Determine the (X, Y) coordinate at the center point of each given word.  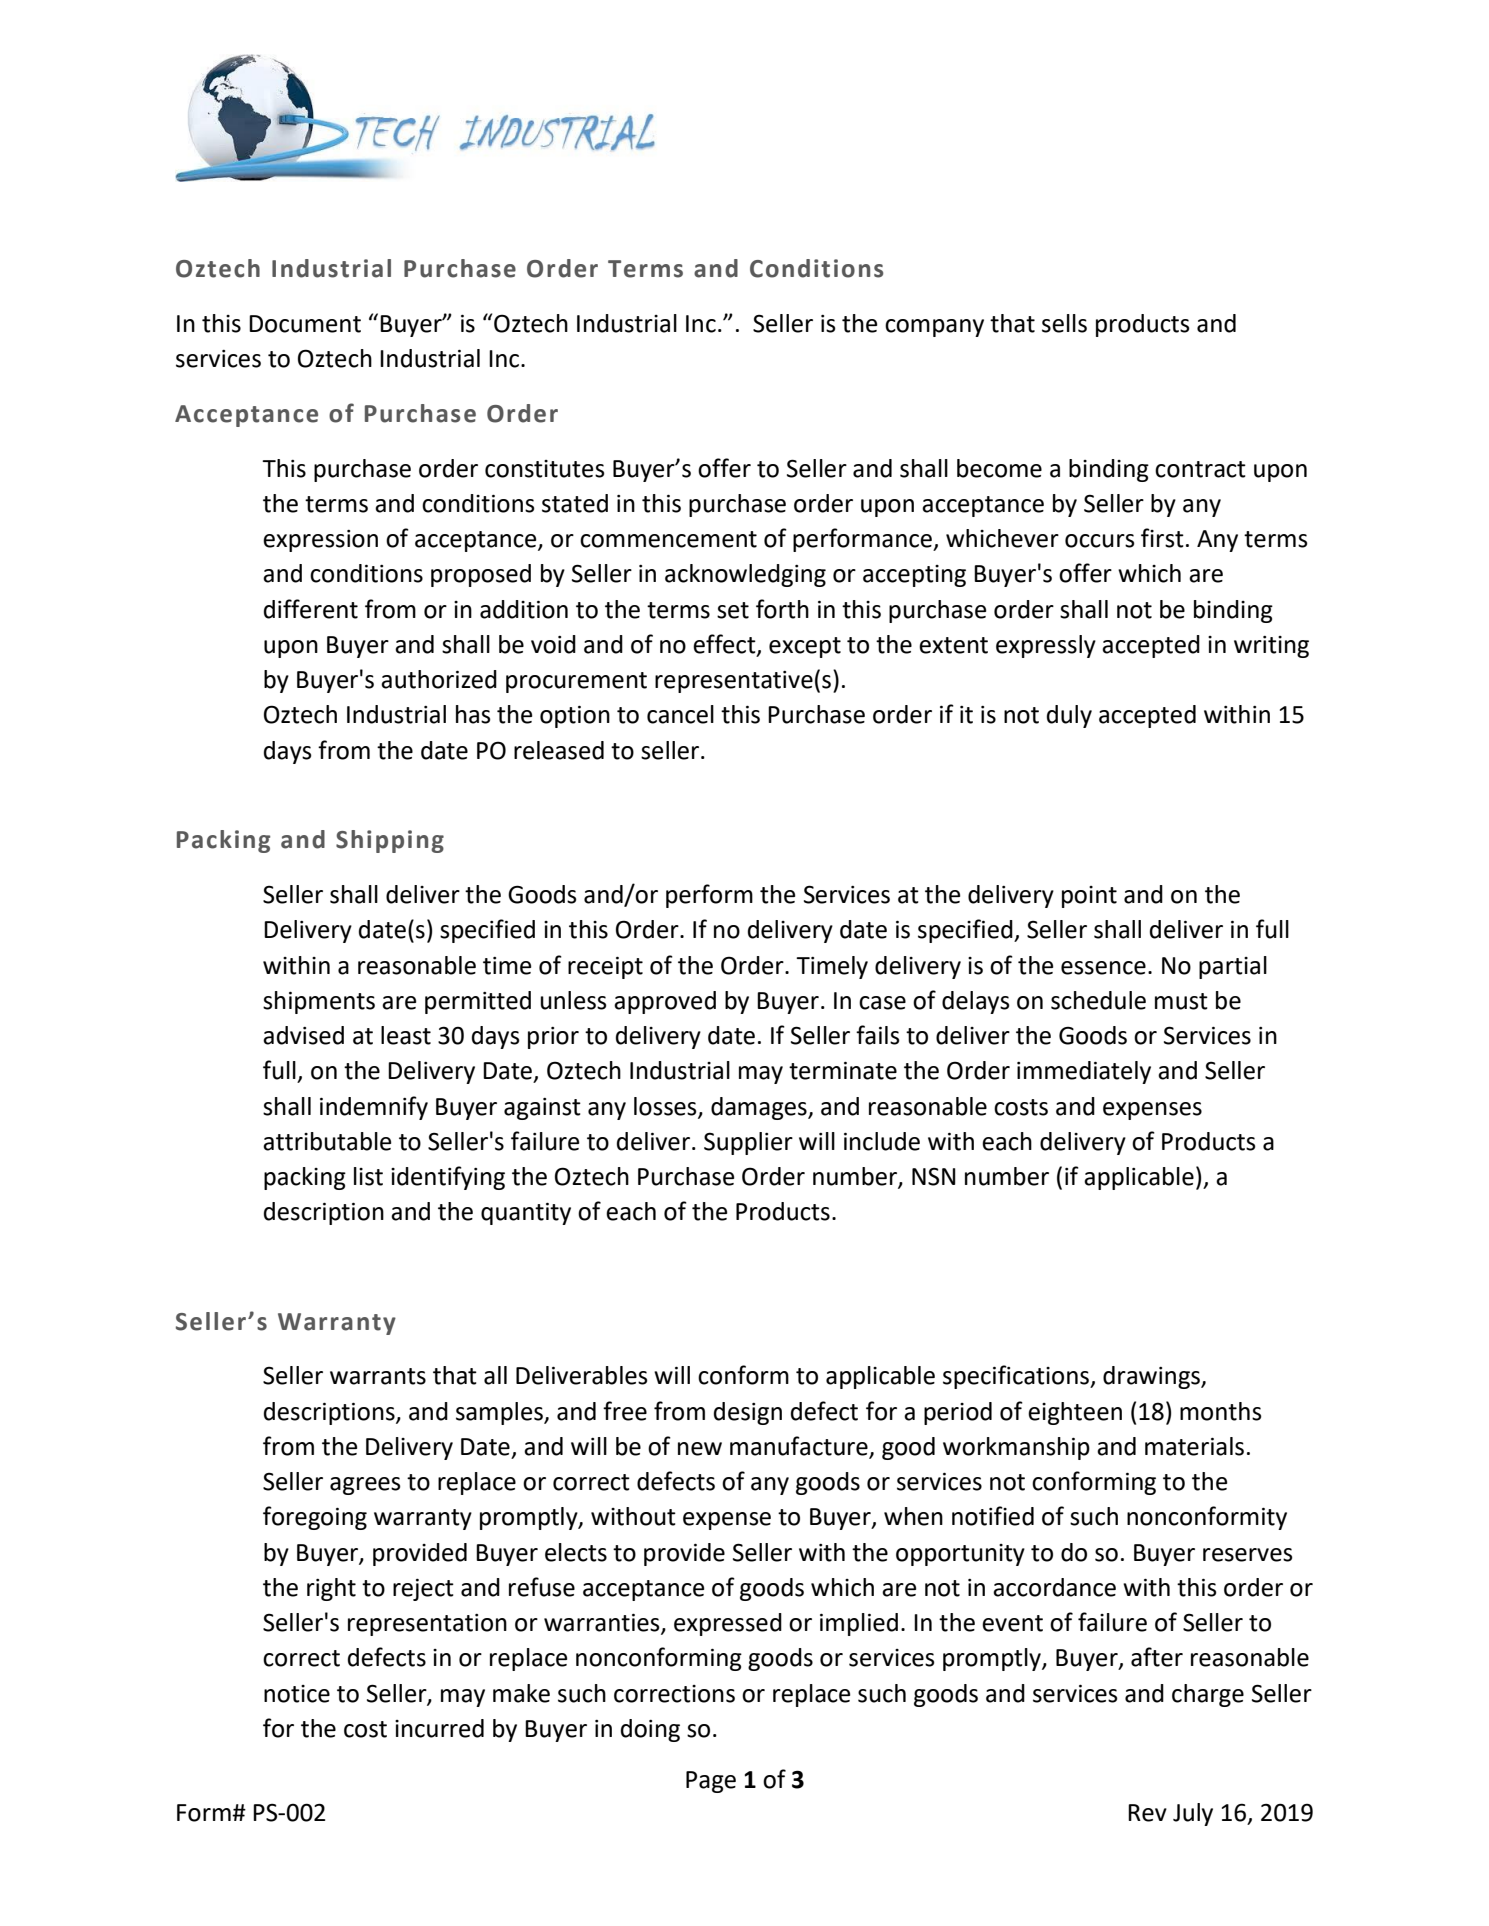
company (934, 328)
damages (760, 1108)
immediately (1084, 1072)
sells (1064, 323)
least (406, 1035)
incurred (439, 1728)
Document (305, 324)
